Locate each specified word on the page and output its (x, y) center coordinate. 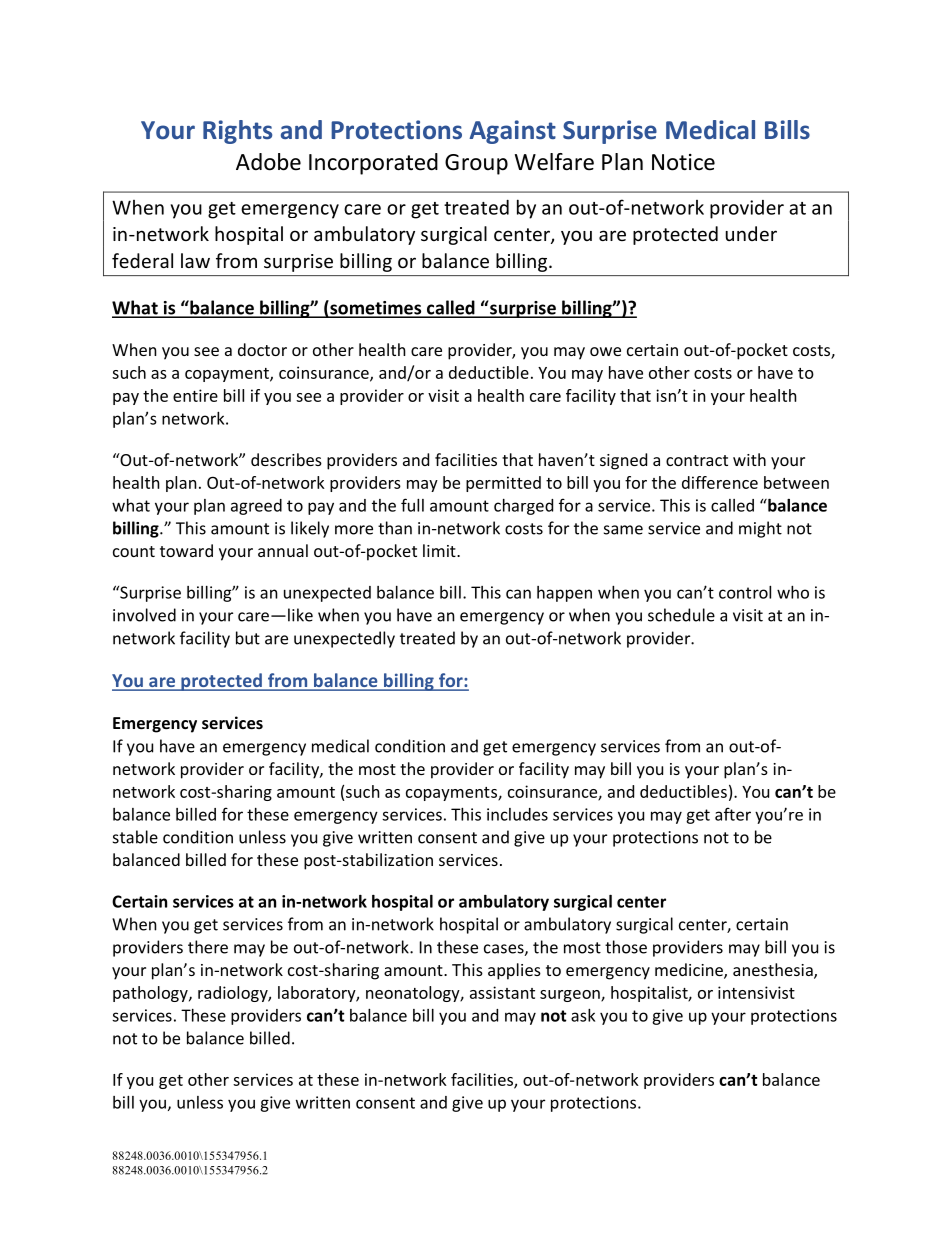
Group (476, 164)
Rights (237, 132)
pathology (151, 994)
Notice (683, 162)
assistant (502, 992)
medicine (690, 971)
